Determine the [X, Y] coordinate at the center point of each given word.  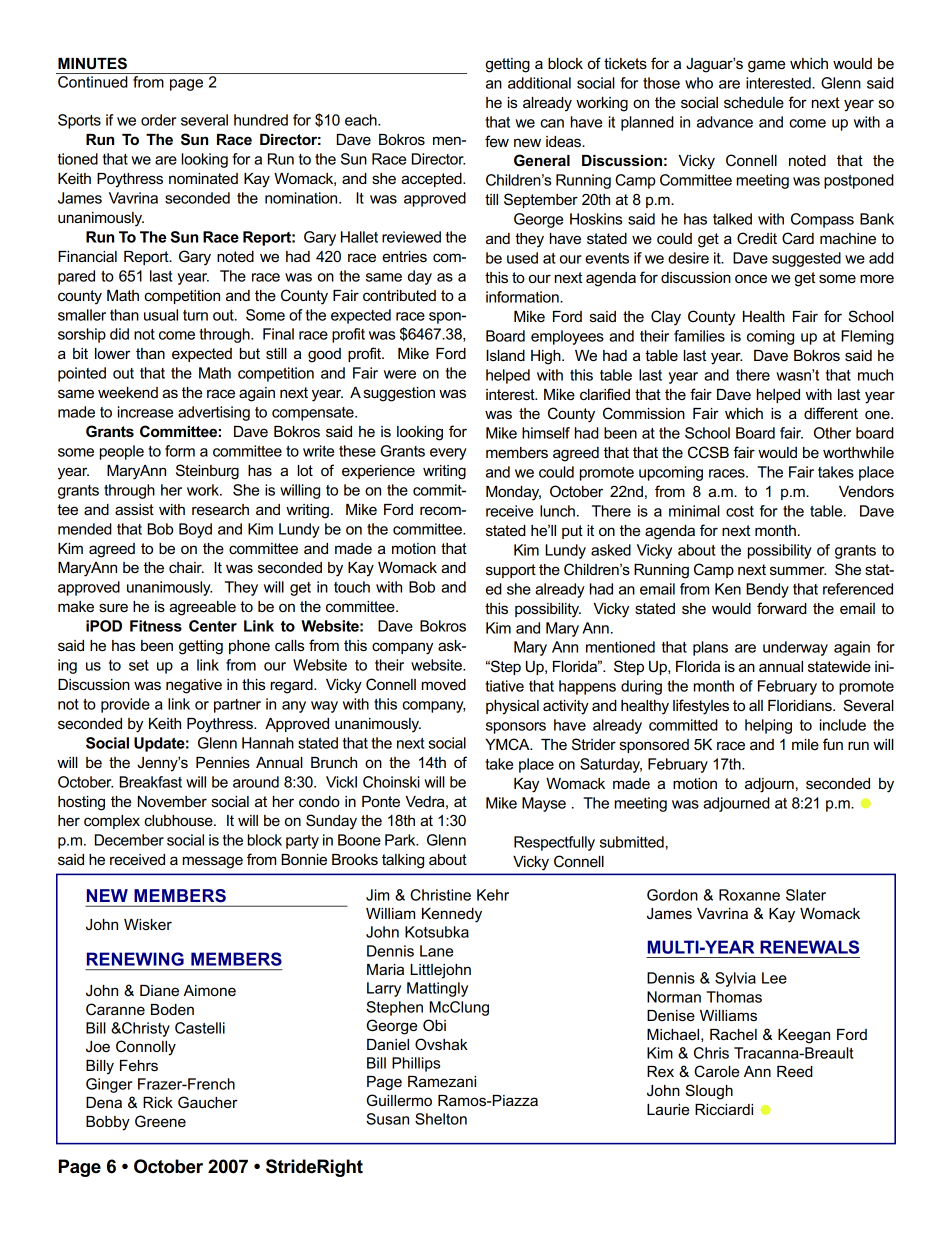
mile [805, 744]
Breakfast [150, 782]
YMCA [508, 744]
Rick [158, 1102]
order [158, 120]
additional [539, 83]
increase [145, 412]
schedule [754, 102]
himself [546, 433]
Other [832, 433]
